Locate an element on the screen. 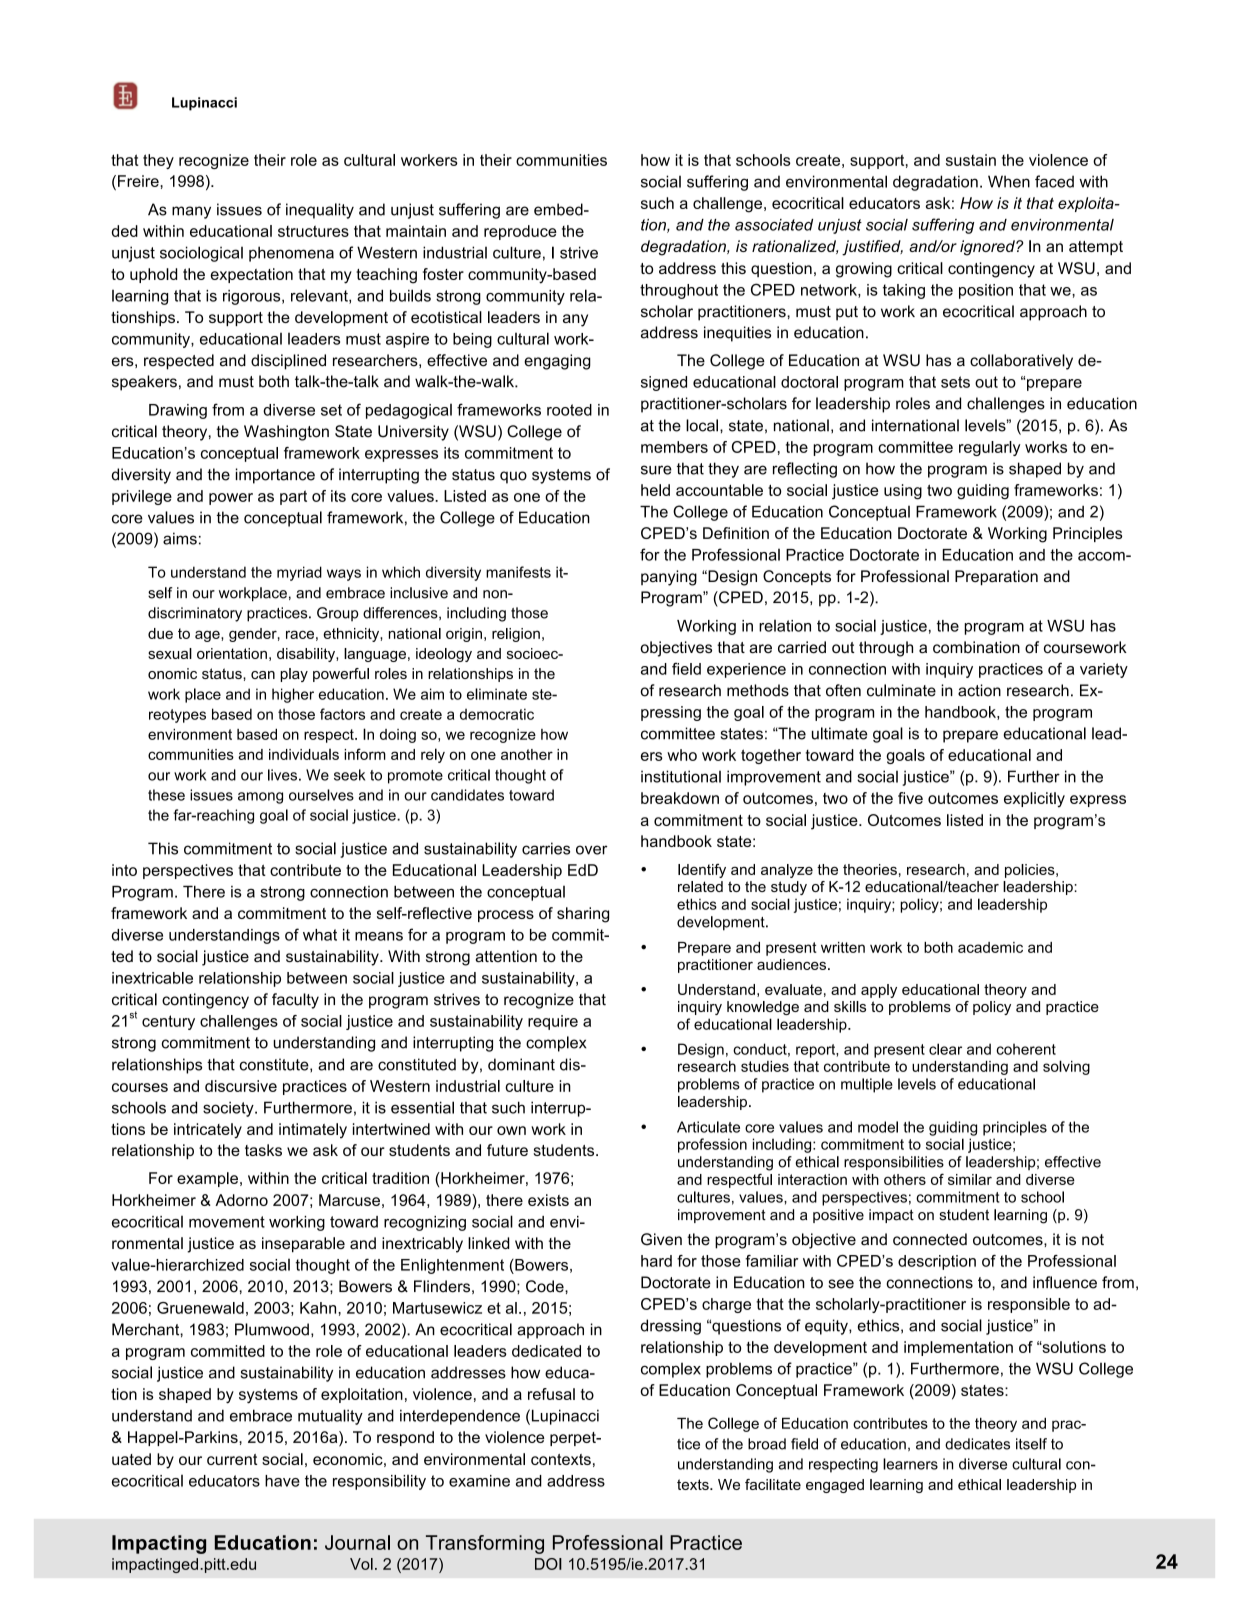 This screenshot has height=1616, width=1249. many is located at coordinates (191, 212).
